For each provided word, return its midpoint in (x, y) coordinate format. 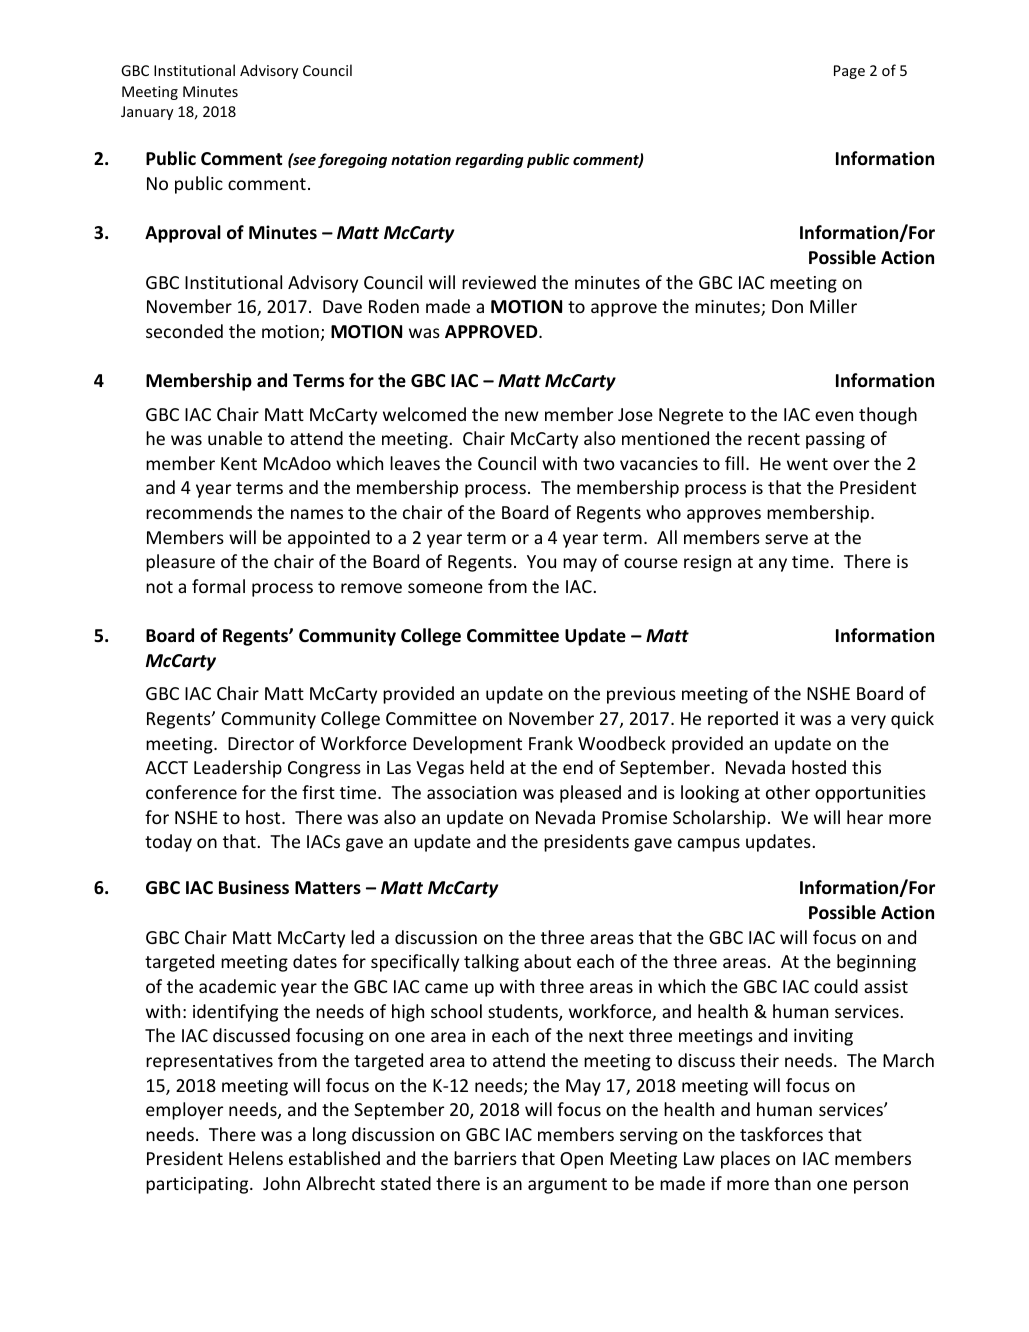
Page (849, 72)
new (522, 416)
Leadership (238, 769)
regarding (489, 160)
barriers (485, 1158)
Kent (239, 463)
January (147, 113)
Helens (256, 1158)
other (788, 792)
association (472, 792)
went (807, 464)
